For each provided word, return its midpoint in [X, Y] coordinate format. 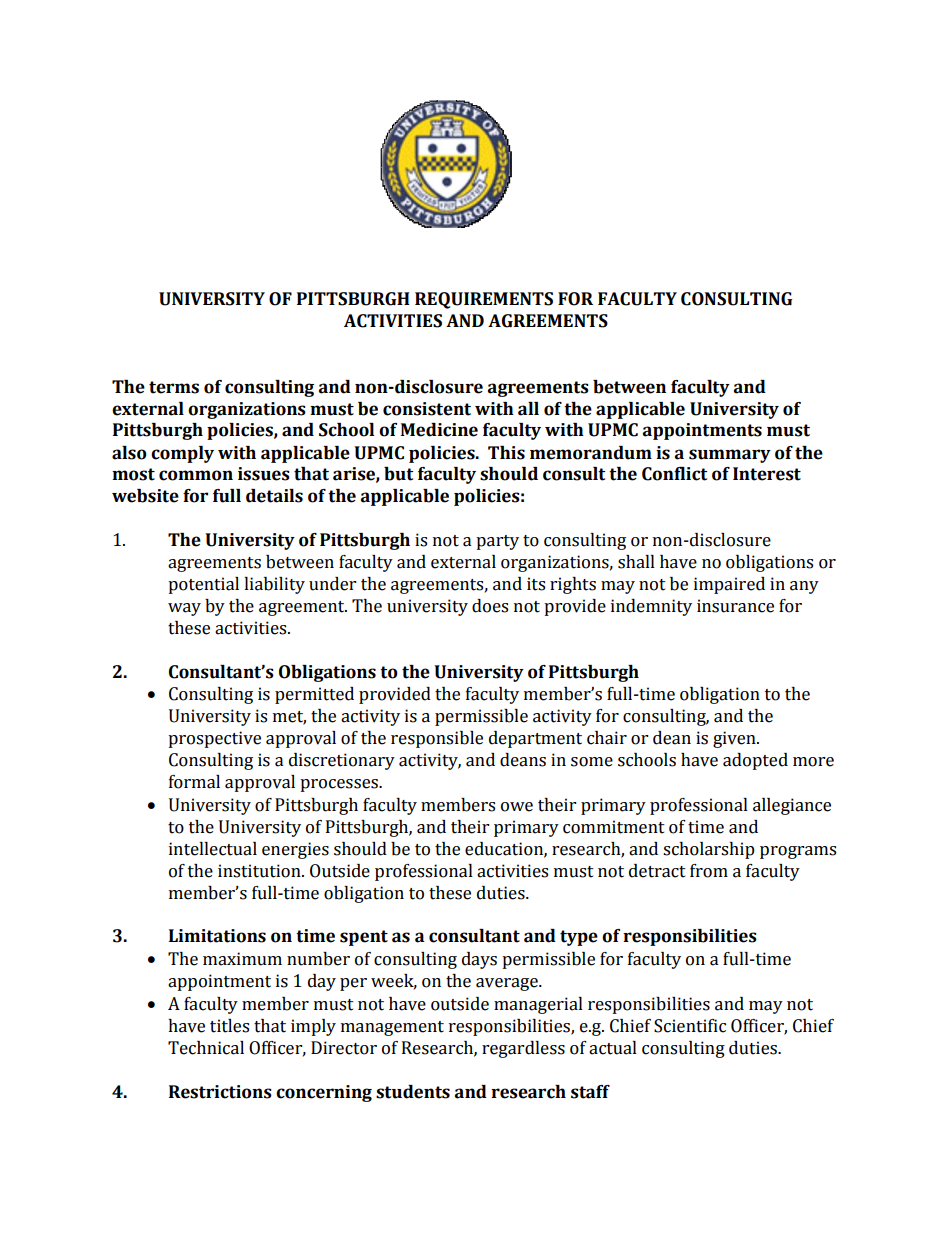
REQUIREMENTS [484, 300]
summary [730, 456]
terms [174, 387]
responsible [437, 739]
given [735, 739]
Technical [206, 1048]
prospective [214, 739]
